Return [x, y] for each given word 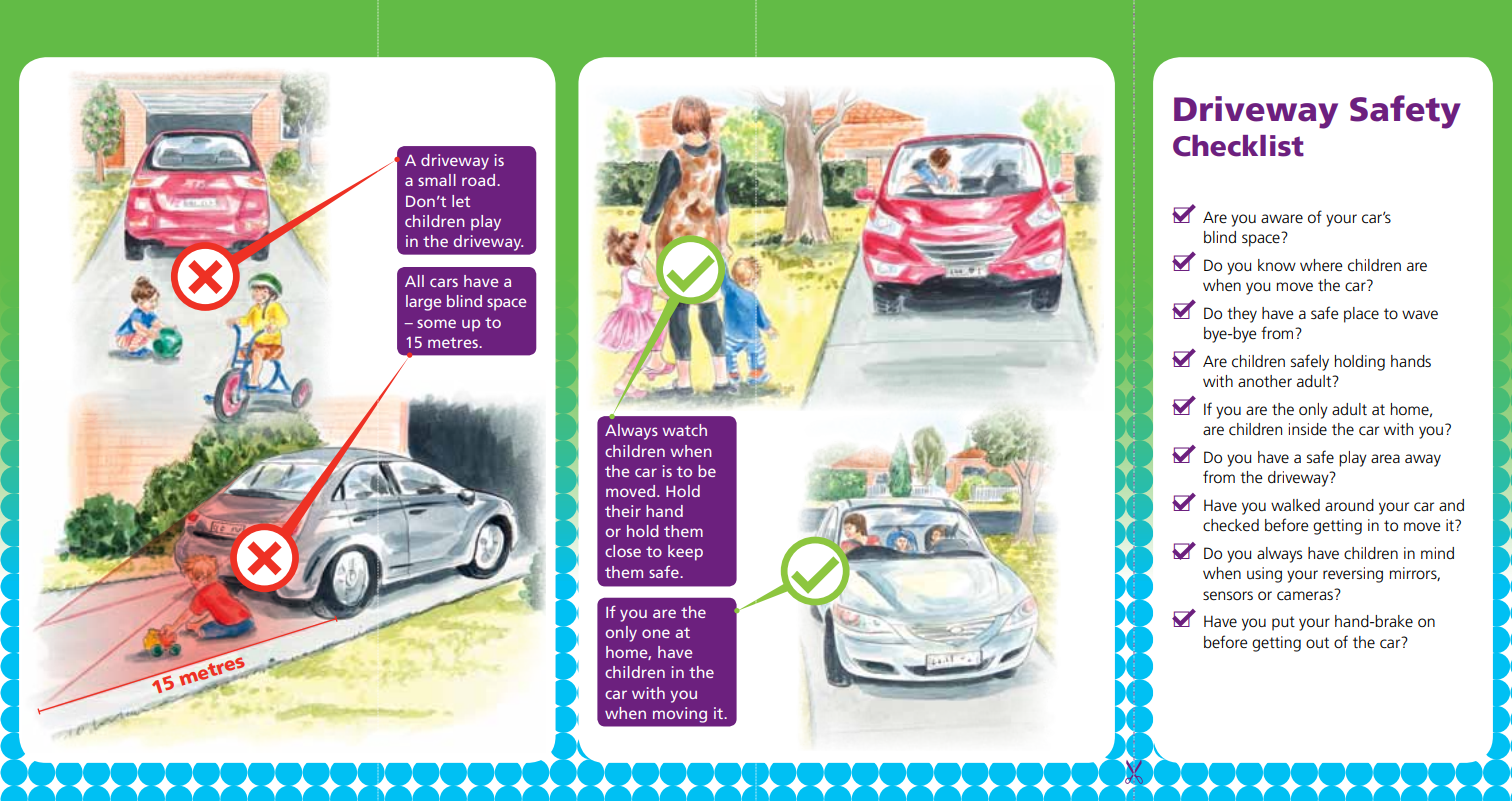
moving [680, 715]
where [1321, 265]
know [1277, 265]
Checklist [1238, 146]
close [623, 551]
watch [685, 430]
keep [685, 553]
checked [1231, 525]
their [623, 511]
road [480, 180]
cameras [1306, 595]
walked [1295, 505]
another [1265, 381]
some [436, 323]
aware [1282, 218]
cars [444, 282]
